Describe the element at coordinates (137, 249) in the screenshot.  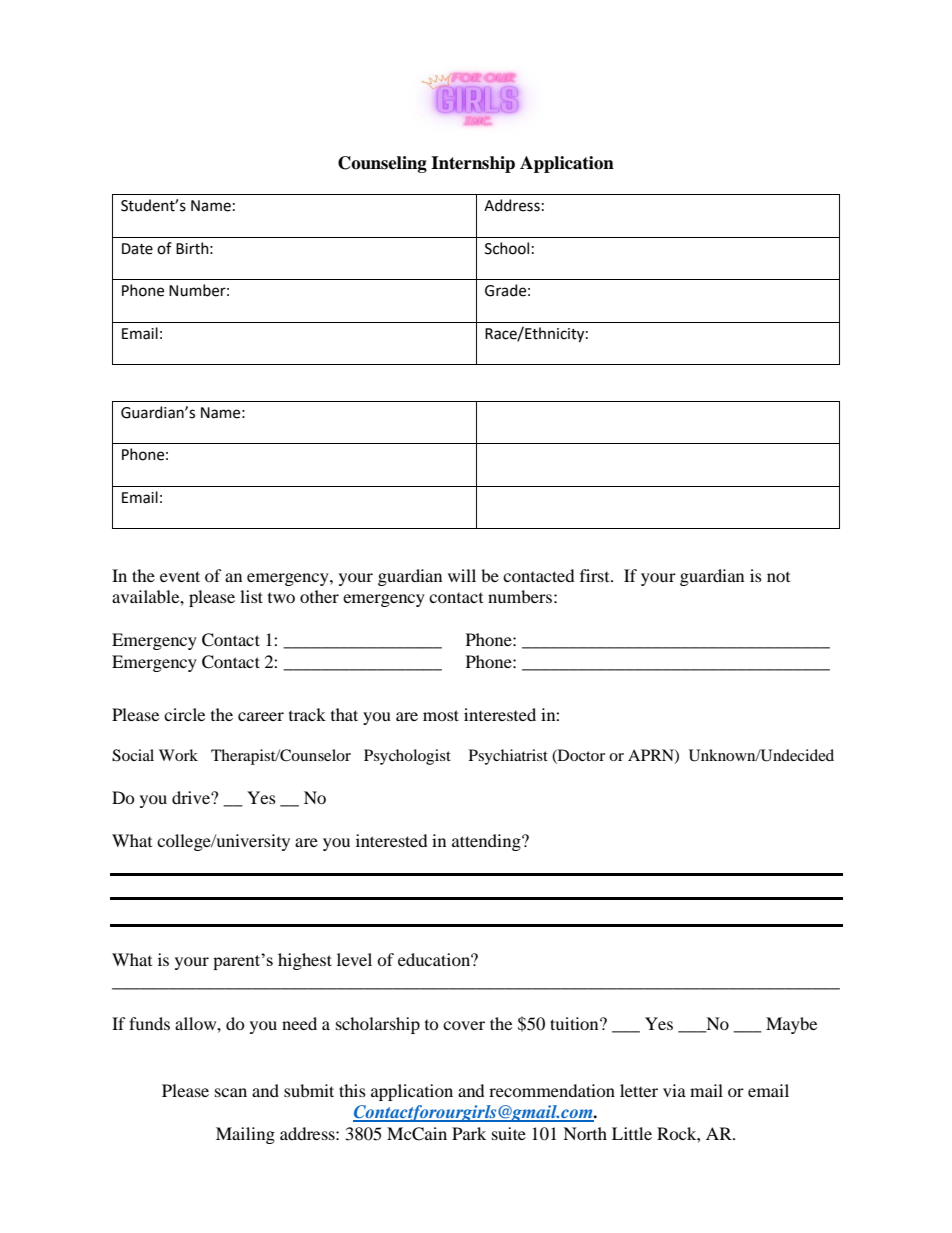
I see `Date` at that location.
